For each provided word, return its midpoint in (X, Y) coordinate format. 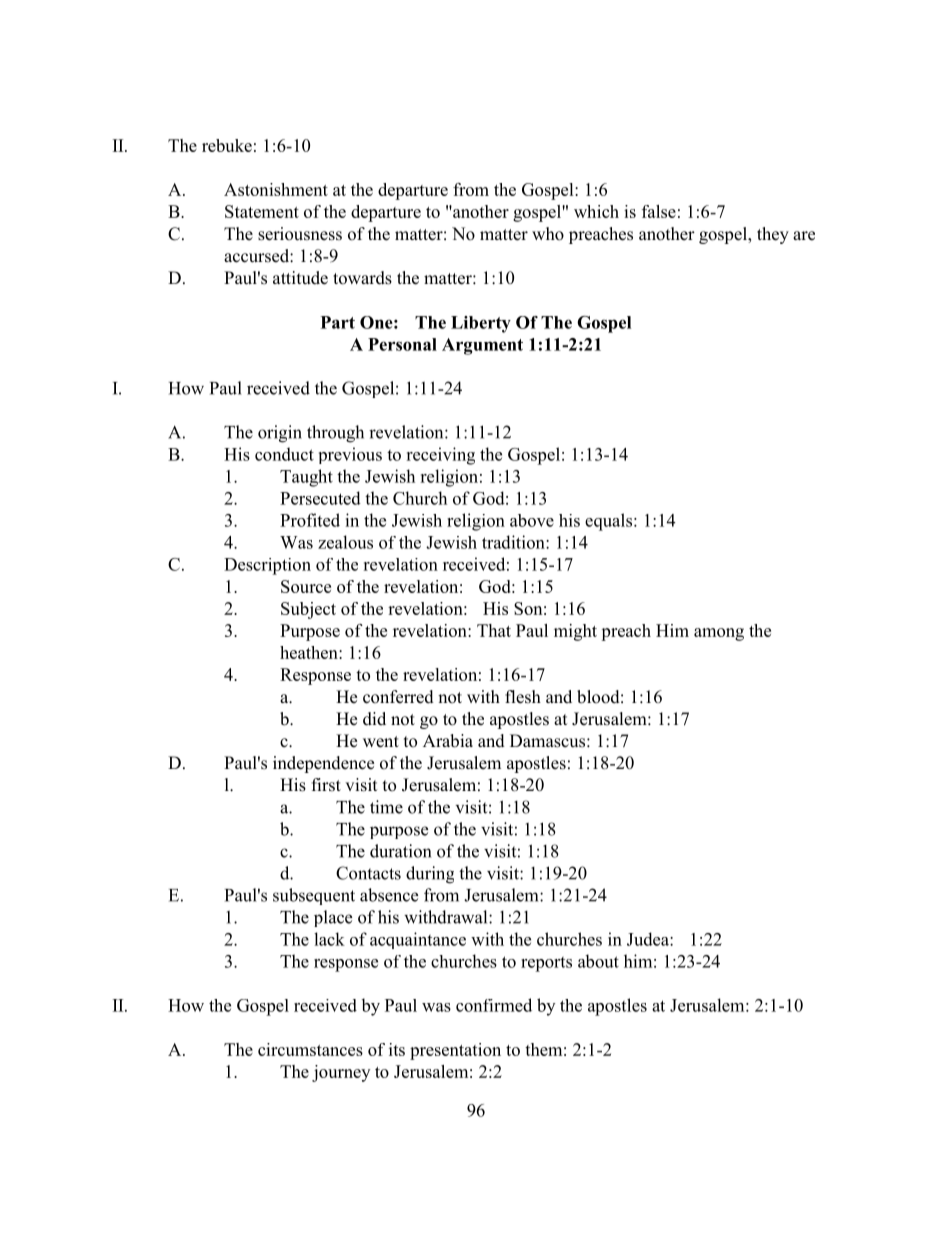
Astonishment (276, 189)
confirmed (494, 1005)
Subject (308, 610)
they (773, 235)
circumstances (310, 1049)
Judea (649, 939)
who (548, 234)
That (494, 630)
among (719, 634)
